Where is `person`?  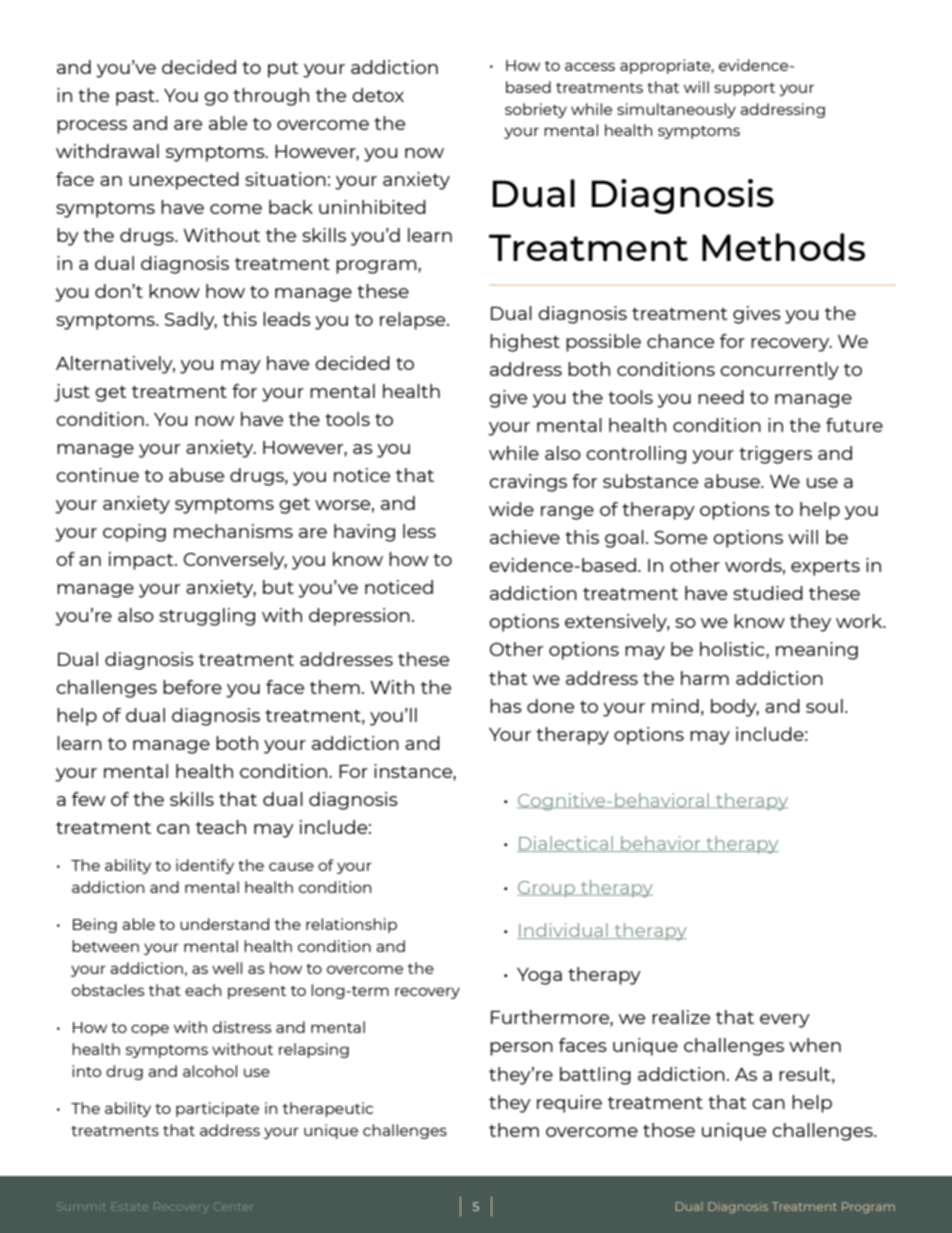
person is located at coordinates (521, 1049).
